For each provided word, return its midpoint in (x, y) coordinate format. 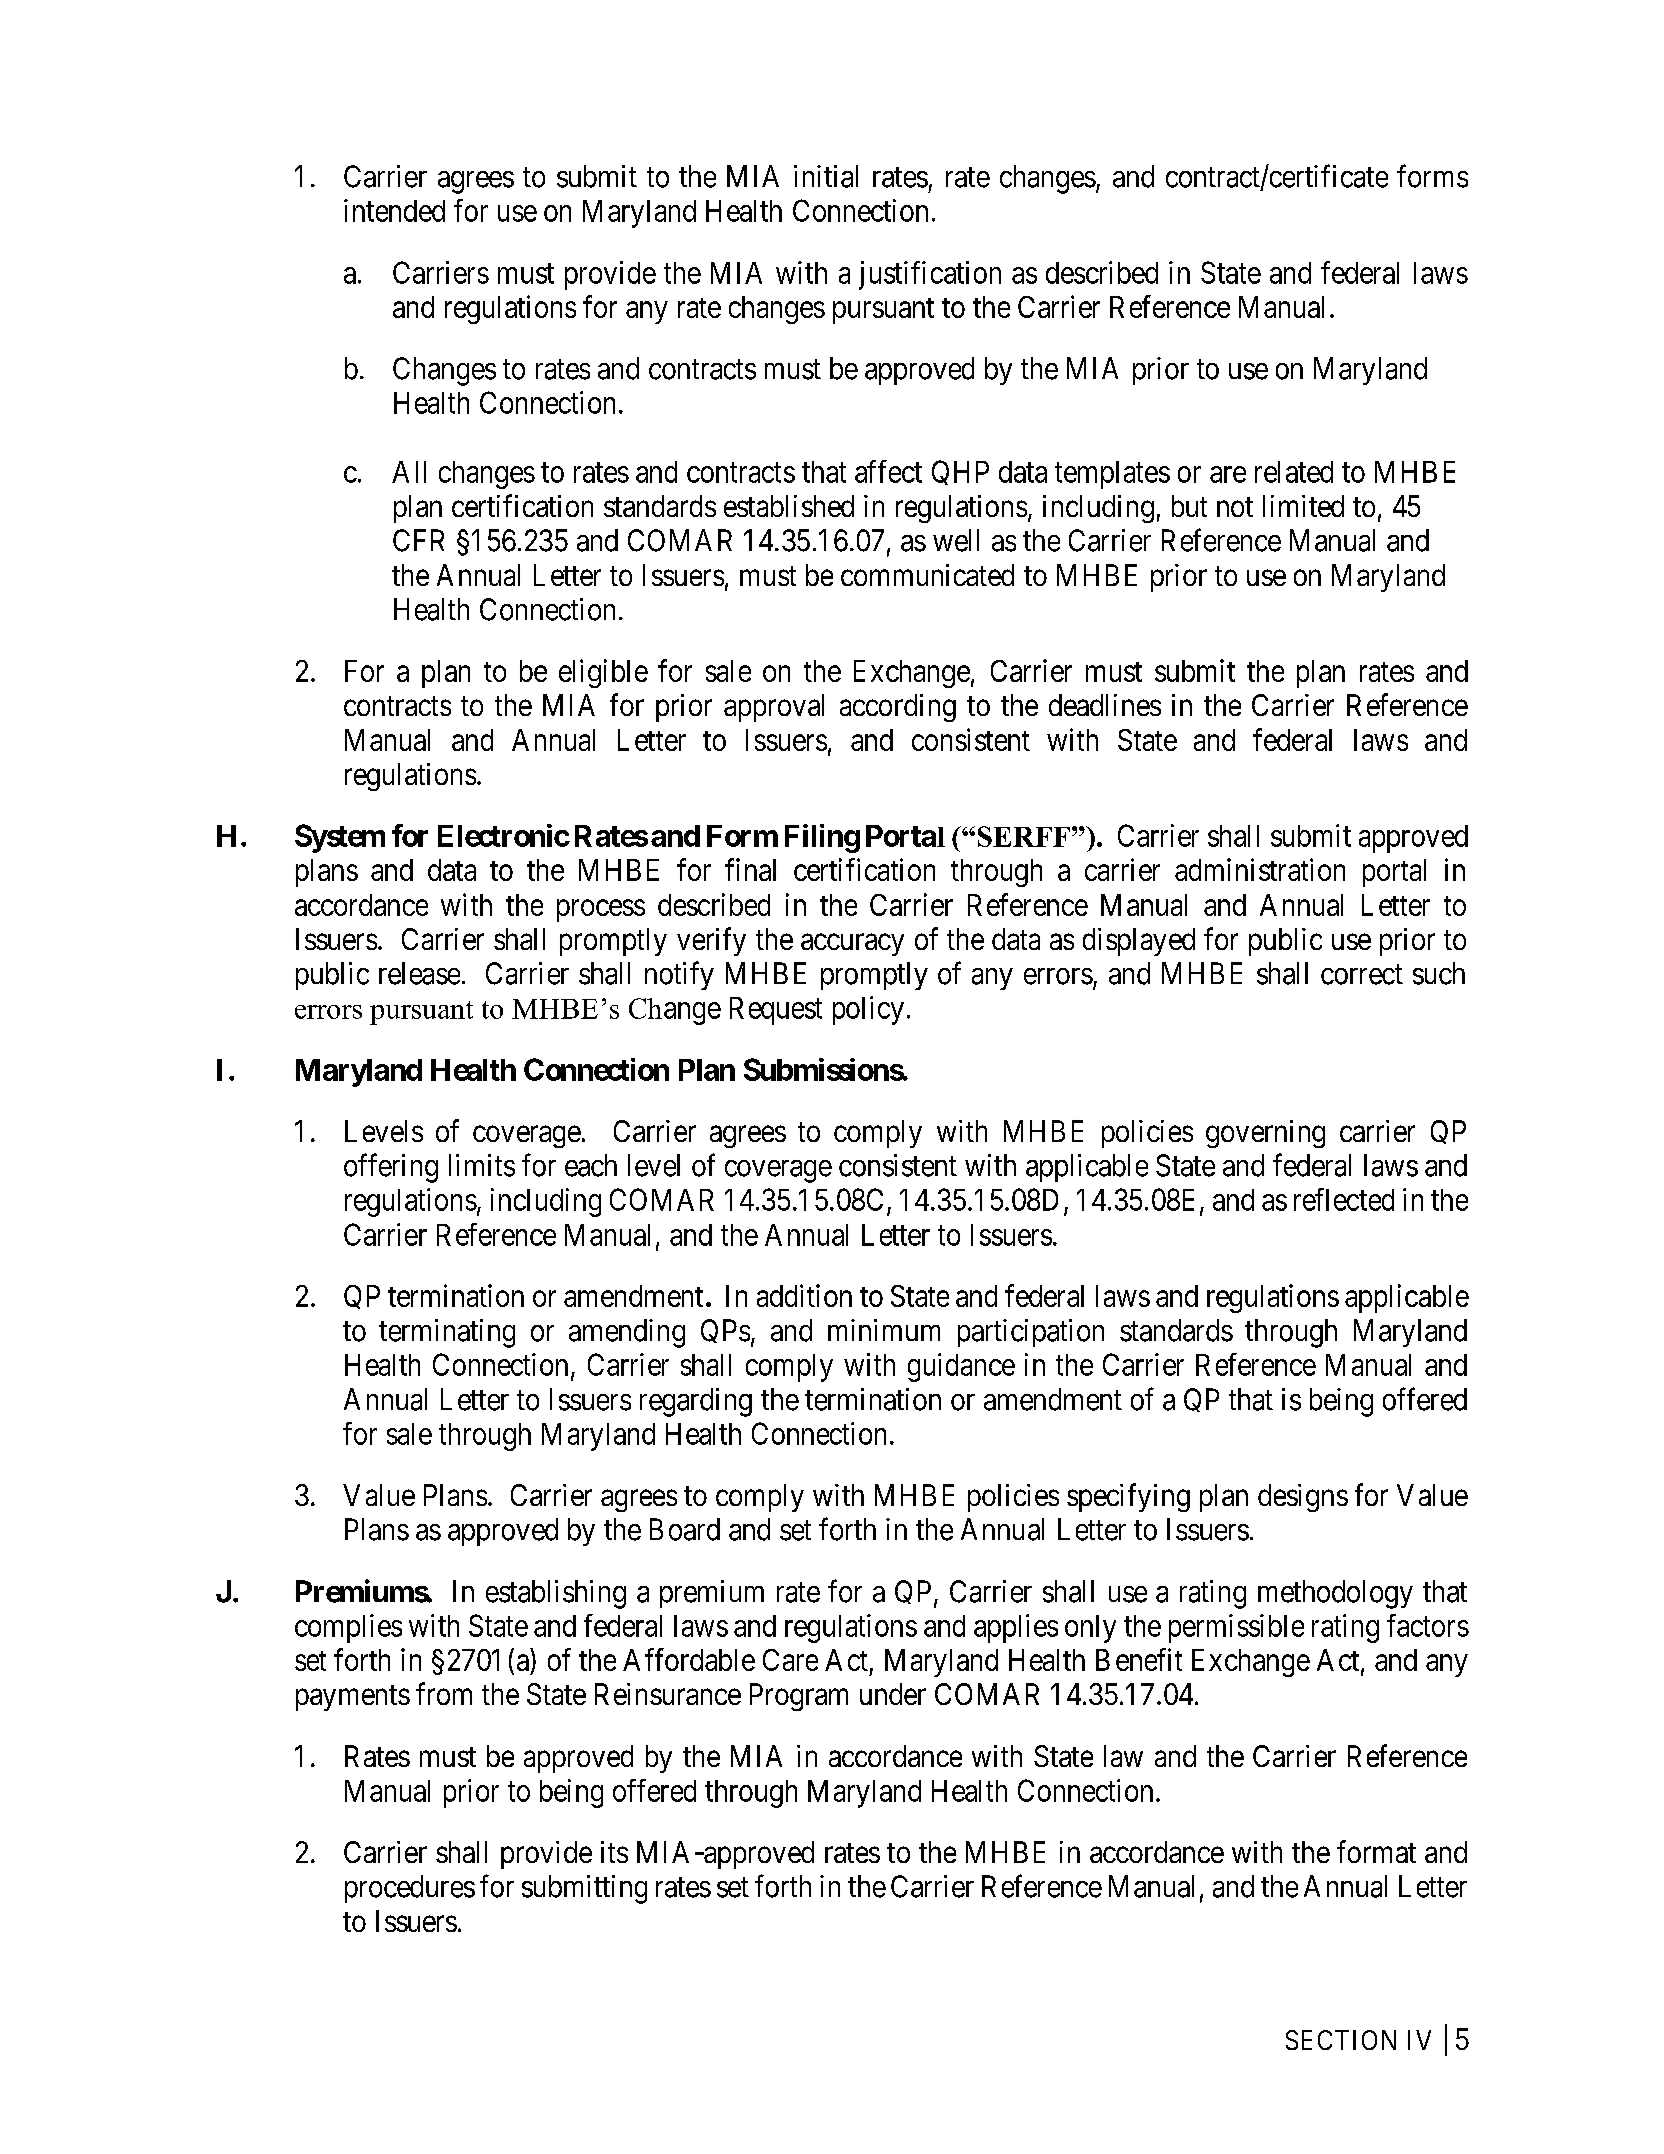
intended (394, 210)
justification (930, 275)
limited (1303, 506)
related (1294, 472)
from (444, 1693)
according (898, 708)
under (893, 1694)
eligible (603, 673)
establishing (556, 1594)
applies (1016, 1628)
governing (1265, 1134)
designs (1303, 1498)
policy (868, 1010)
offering (391, 1168)
